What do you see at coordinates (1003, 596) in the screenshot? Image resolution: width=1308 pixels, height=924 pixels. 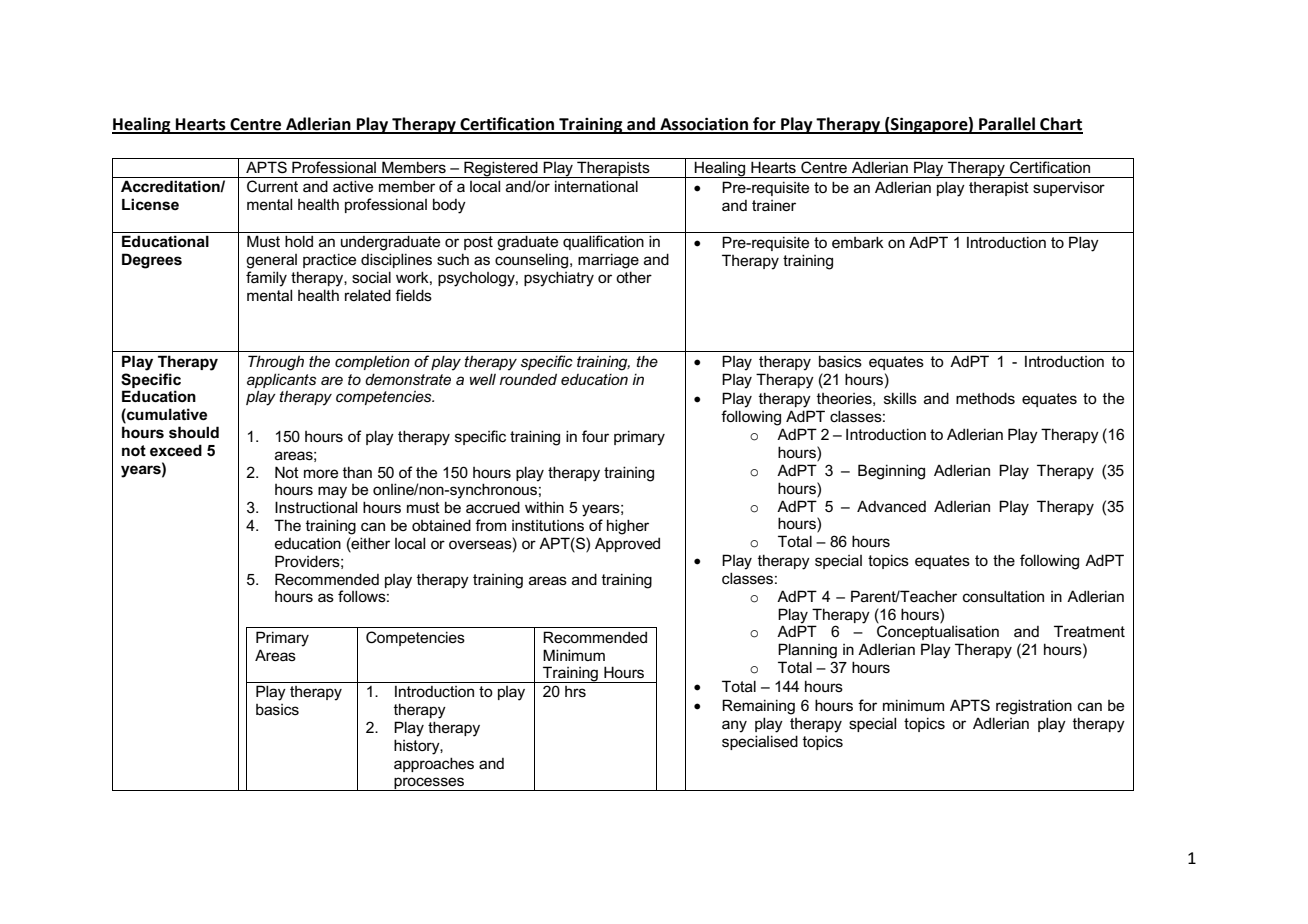 I see `consultation` at bounding box center [1003, 596].
